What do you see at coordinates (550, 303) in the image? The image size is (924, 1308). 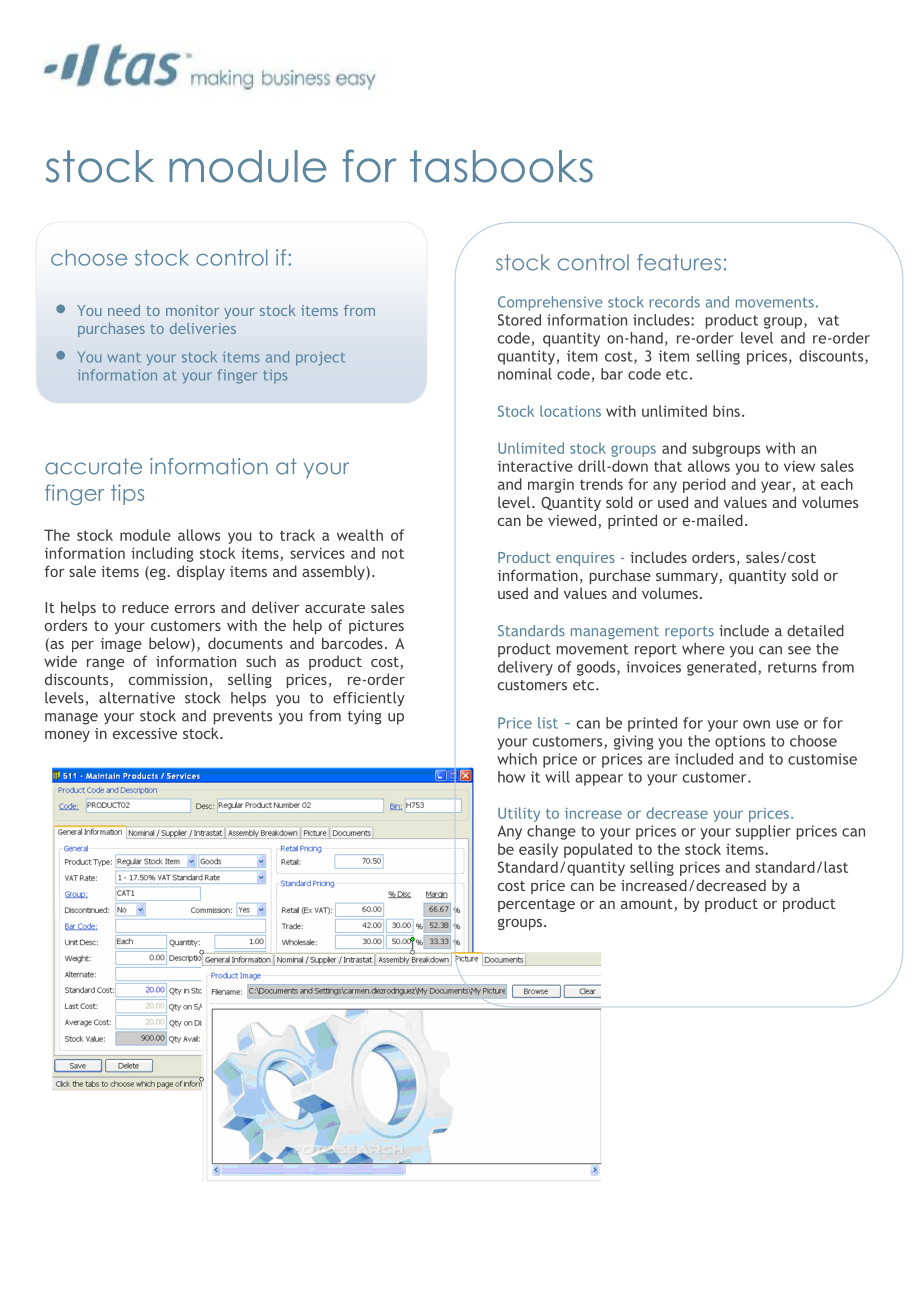 I see `Comprehensive` at bounding box center [550, 303].
